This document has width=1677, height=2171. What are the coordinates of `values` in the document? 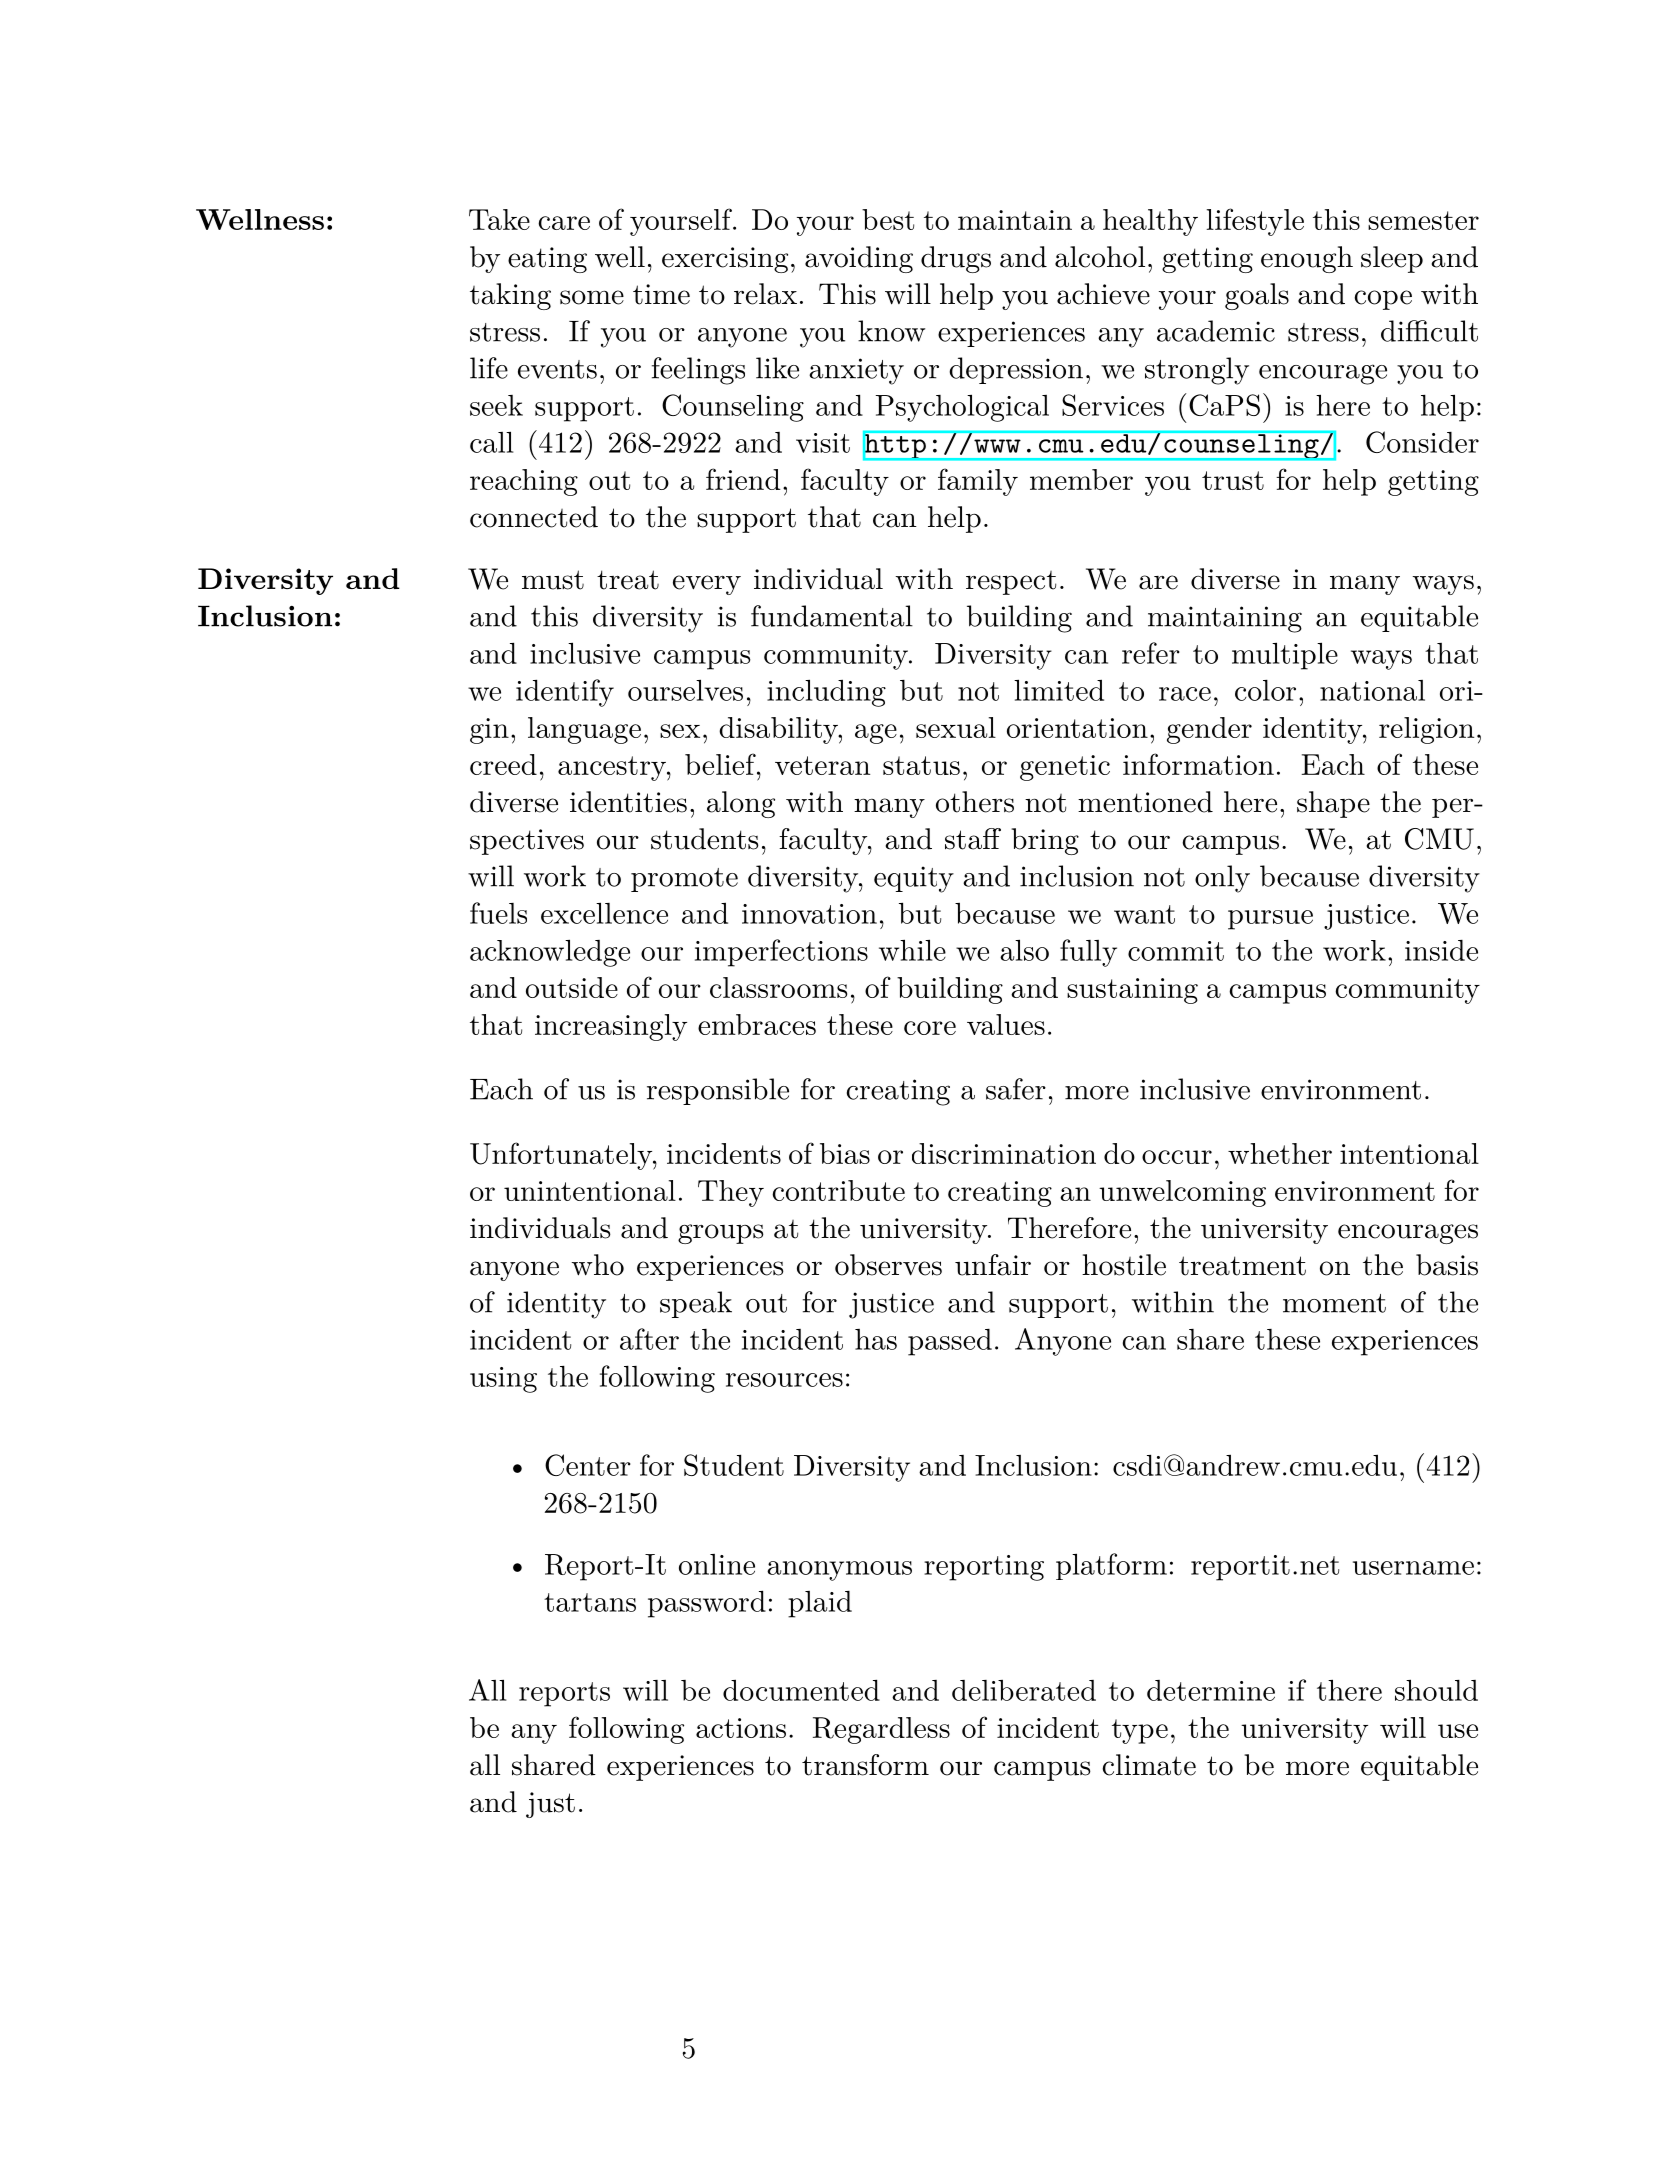 It's located at (1006, 1024).
